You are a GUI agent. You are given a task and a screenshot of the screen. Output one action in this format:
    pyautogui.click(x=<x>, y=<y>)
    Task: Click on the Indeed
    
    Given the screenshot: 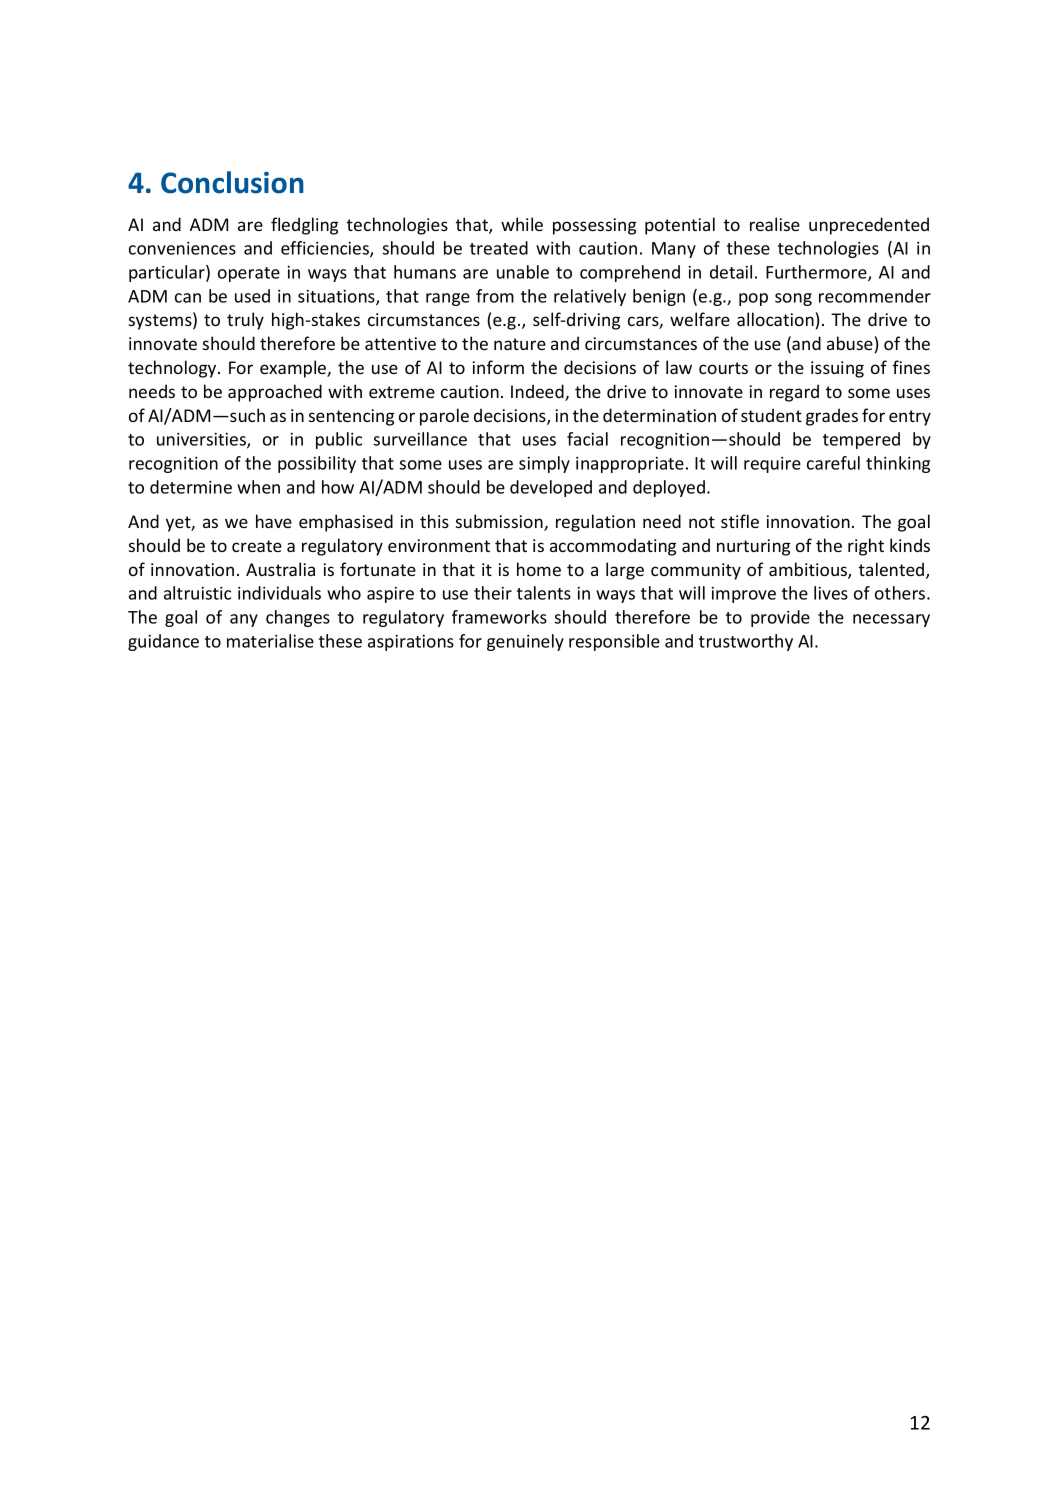 What is the action you would take?
    pyautogui.click(x=538, y=392)
